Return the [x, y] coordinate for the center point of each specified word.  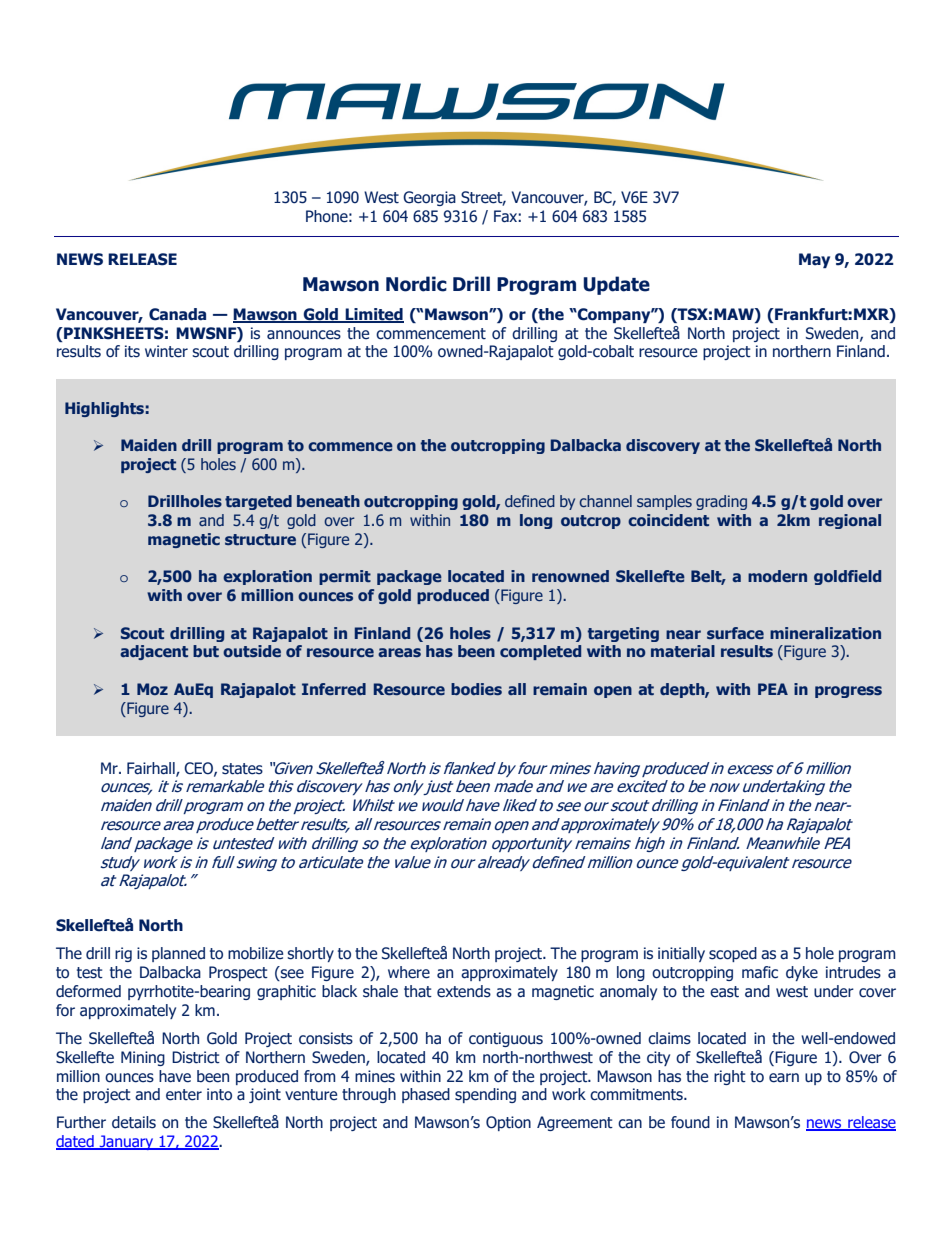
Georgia [429, 198]
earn [784, 1078]
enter [184, 1095]
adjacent [154, 652]
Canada [177, 314]
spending [485, 1095]
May [814, 260]
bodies [476, 689]
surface [735, 633]
